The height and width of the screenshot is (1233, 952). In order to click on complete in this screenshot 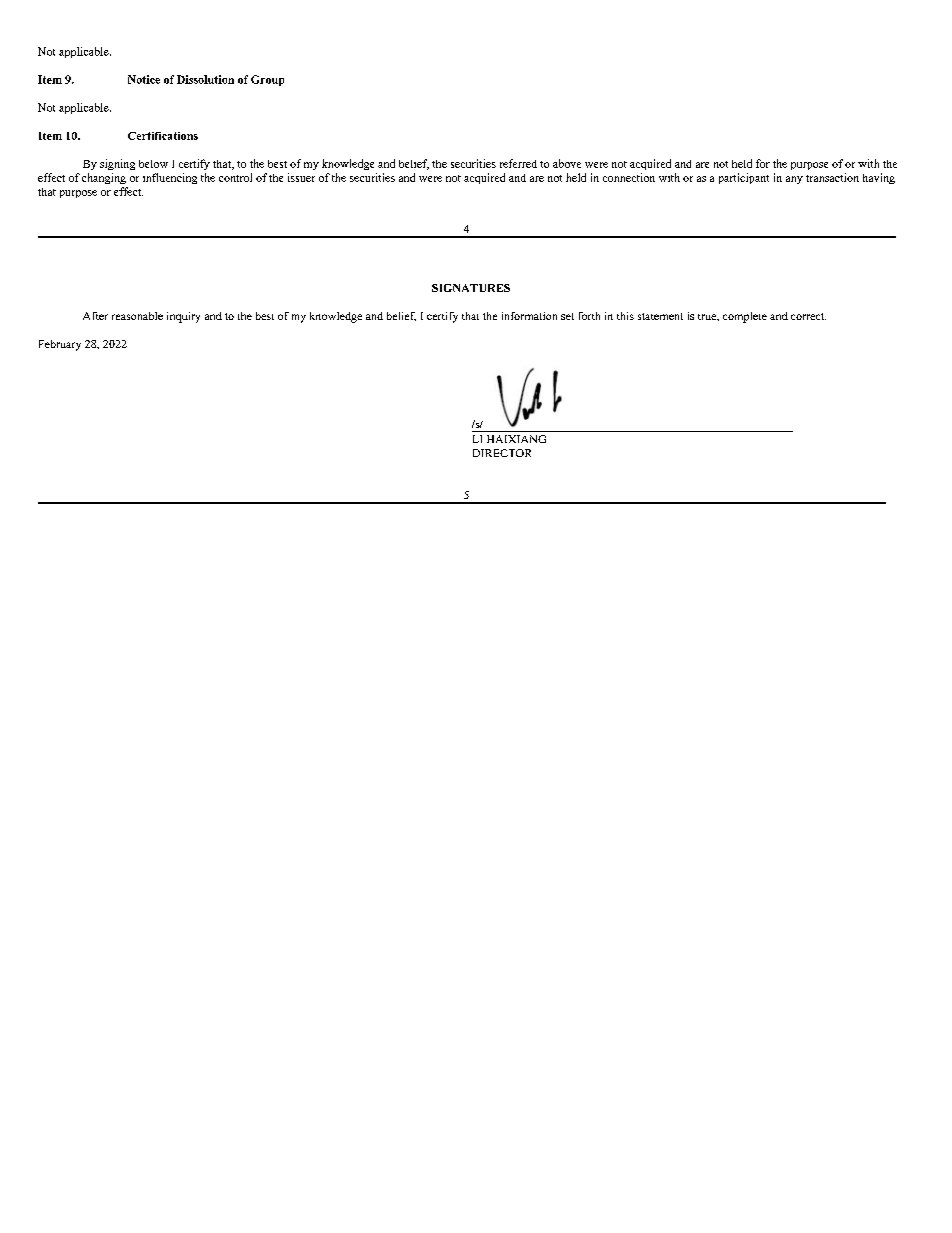, I will do `click(745, 317)`.
